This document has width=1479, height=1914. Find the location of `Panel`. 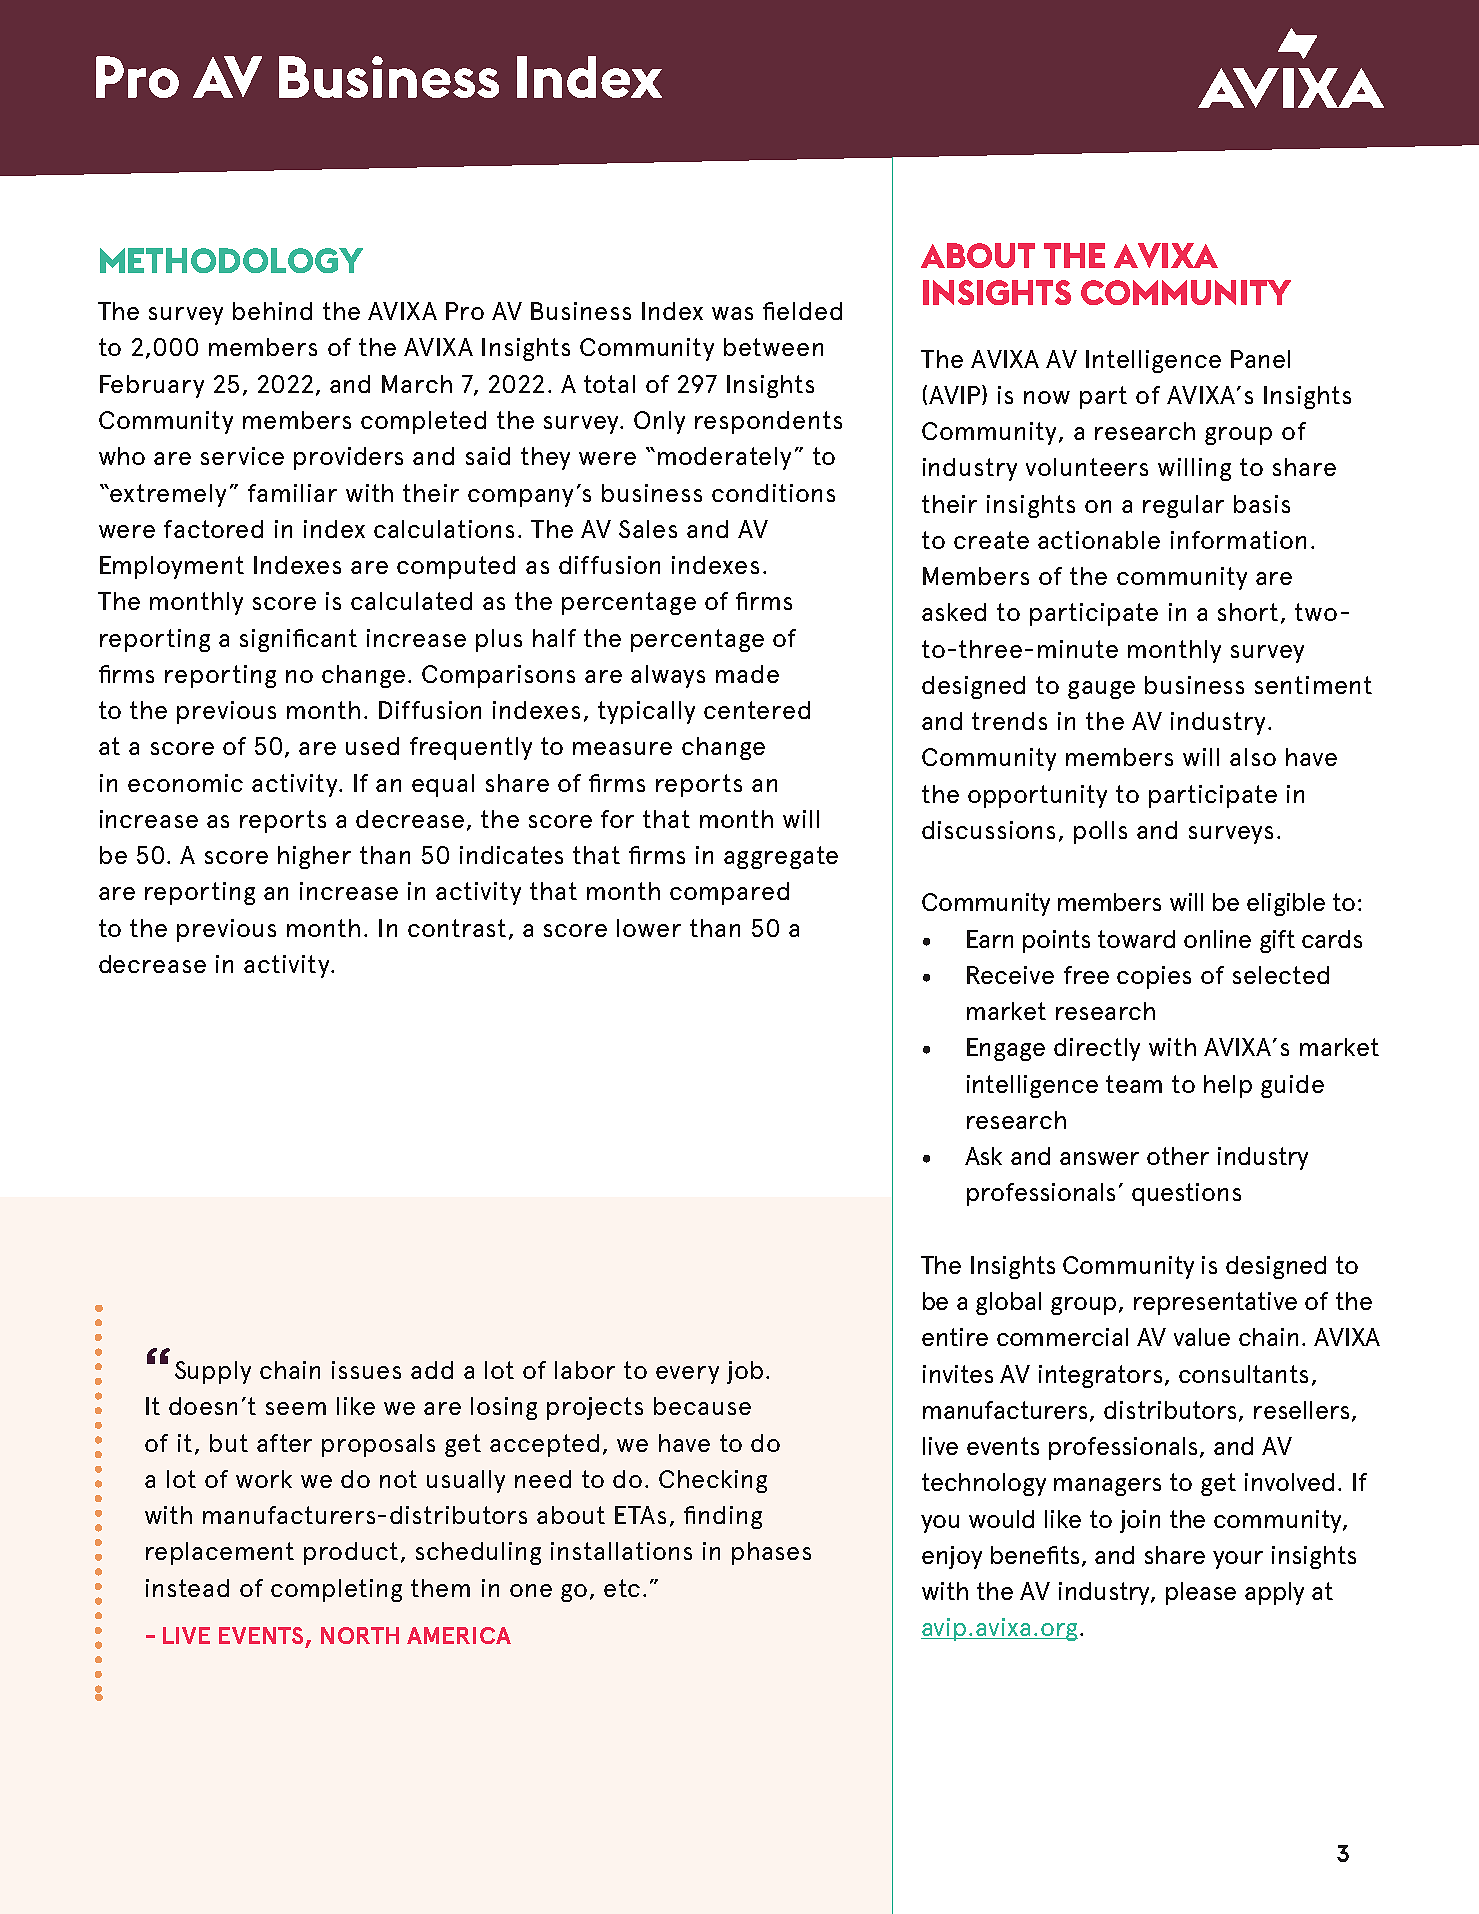

Panel is located at coordinates (1260, 359).
